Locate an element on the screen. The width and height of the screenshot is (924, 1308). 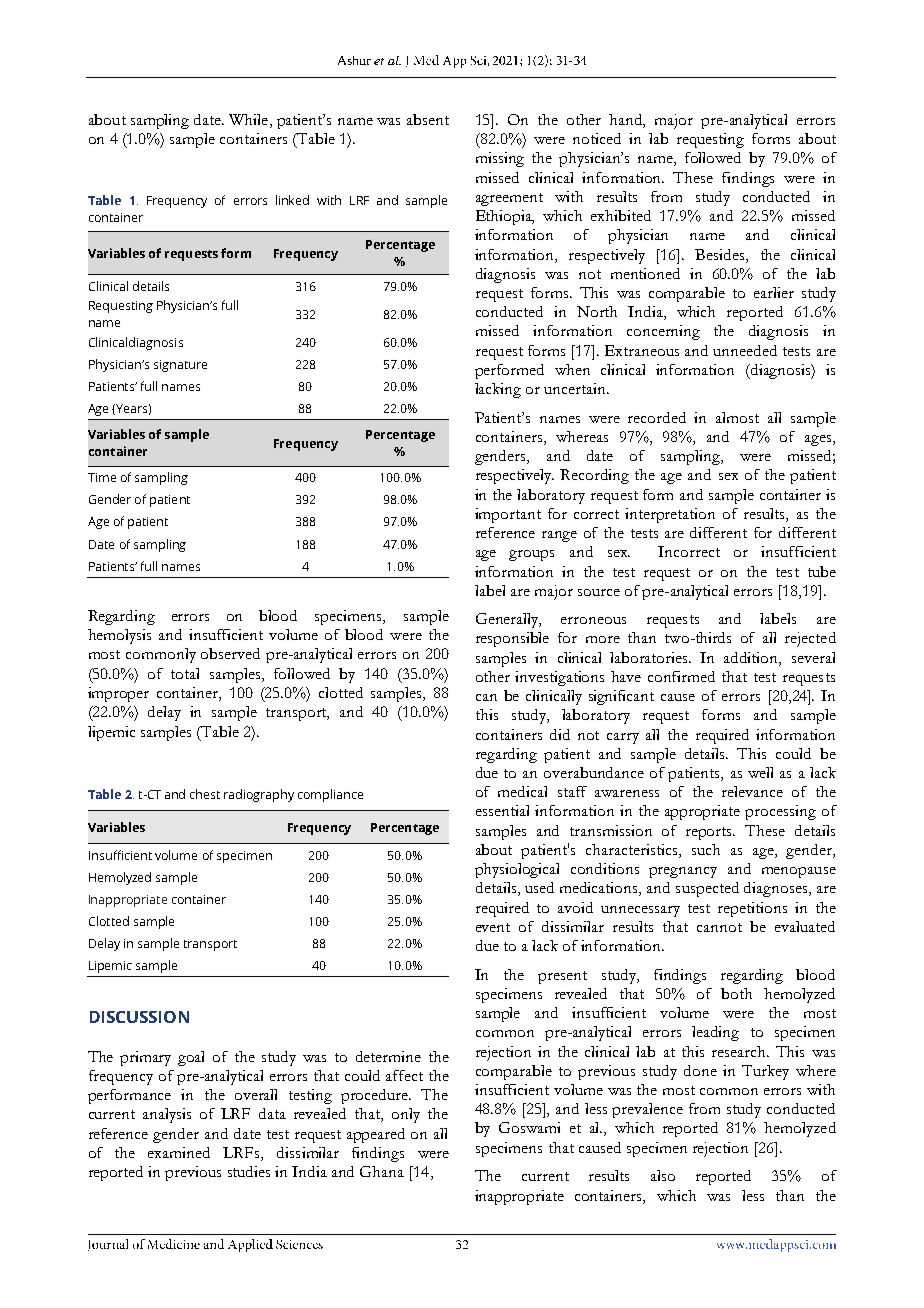
cannot is located at coordinates (719, 927).
